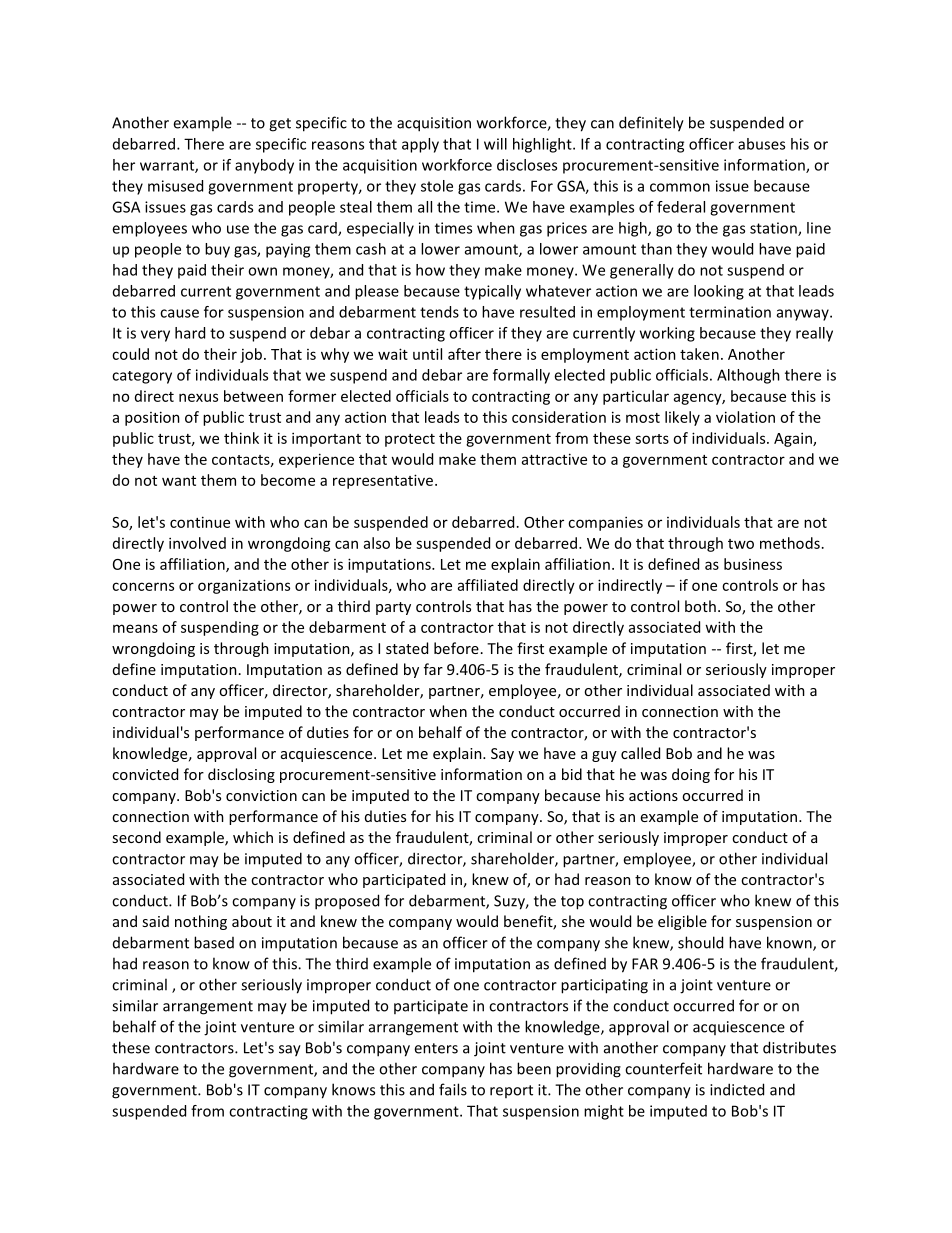  What do you see at coordinates (453, 1089) in the page?
I see `fails` at bounding box center [453, 1089].
